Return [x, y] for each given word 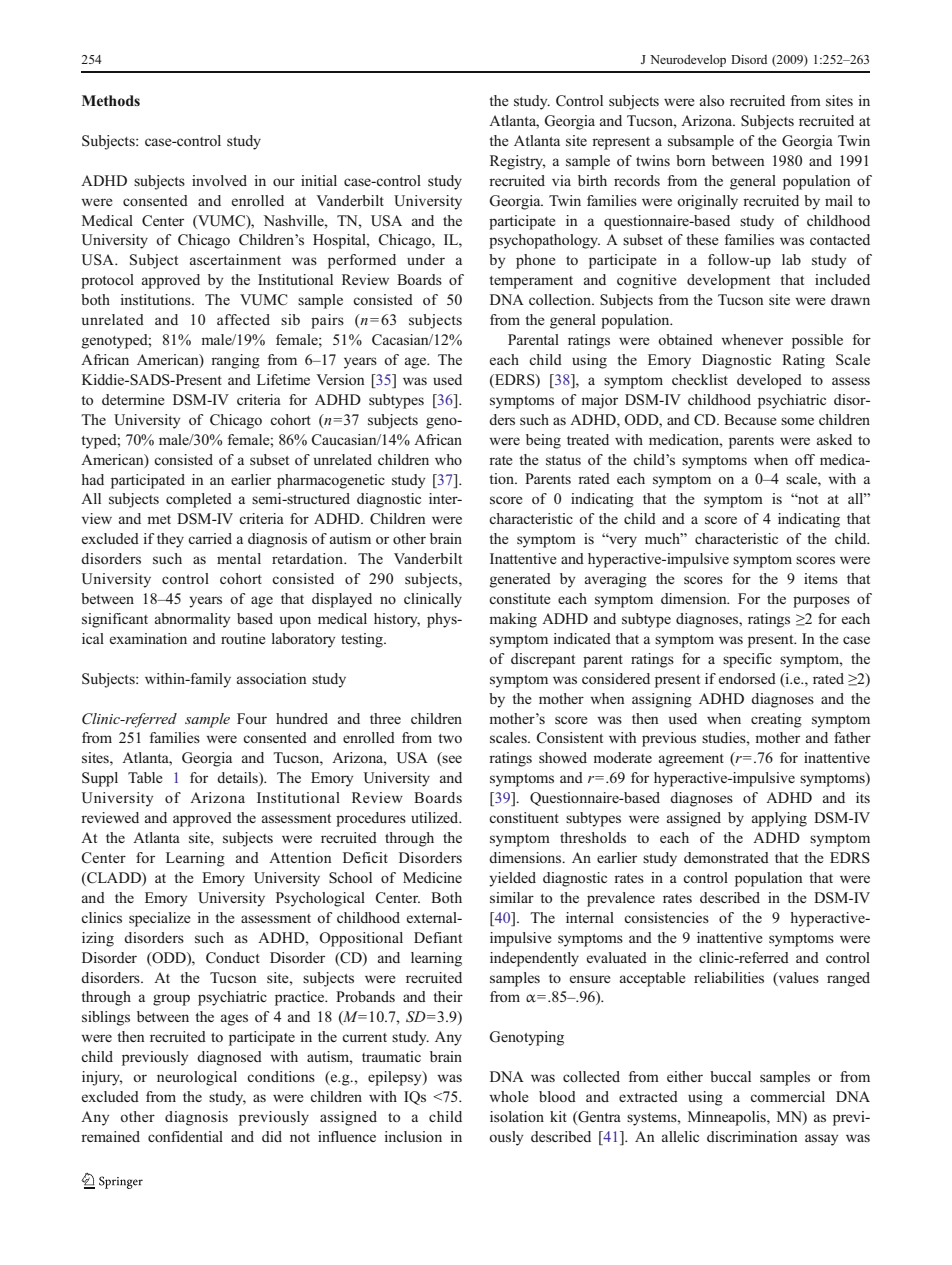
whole [509, 1096]
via [561, 180]
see [451, 760]
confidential [185, 1136]
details [238, 779]
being [543, 441]
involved [219, 180]
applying [779, 819]
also [712, 100]
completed [199, 500]
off [805, 459]
